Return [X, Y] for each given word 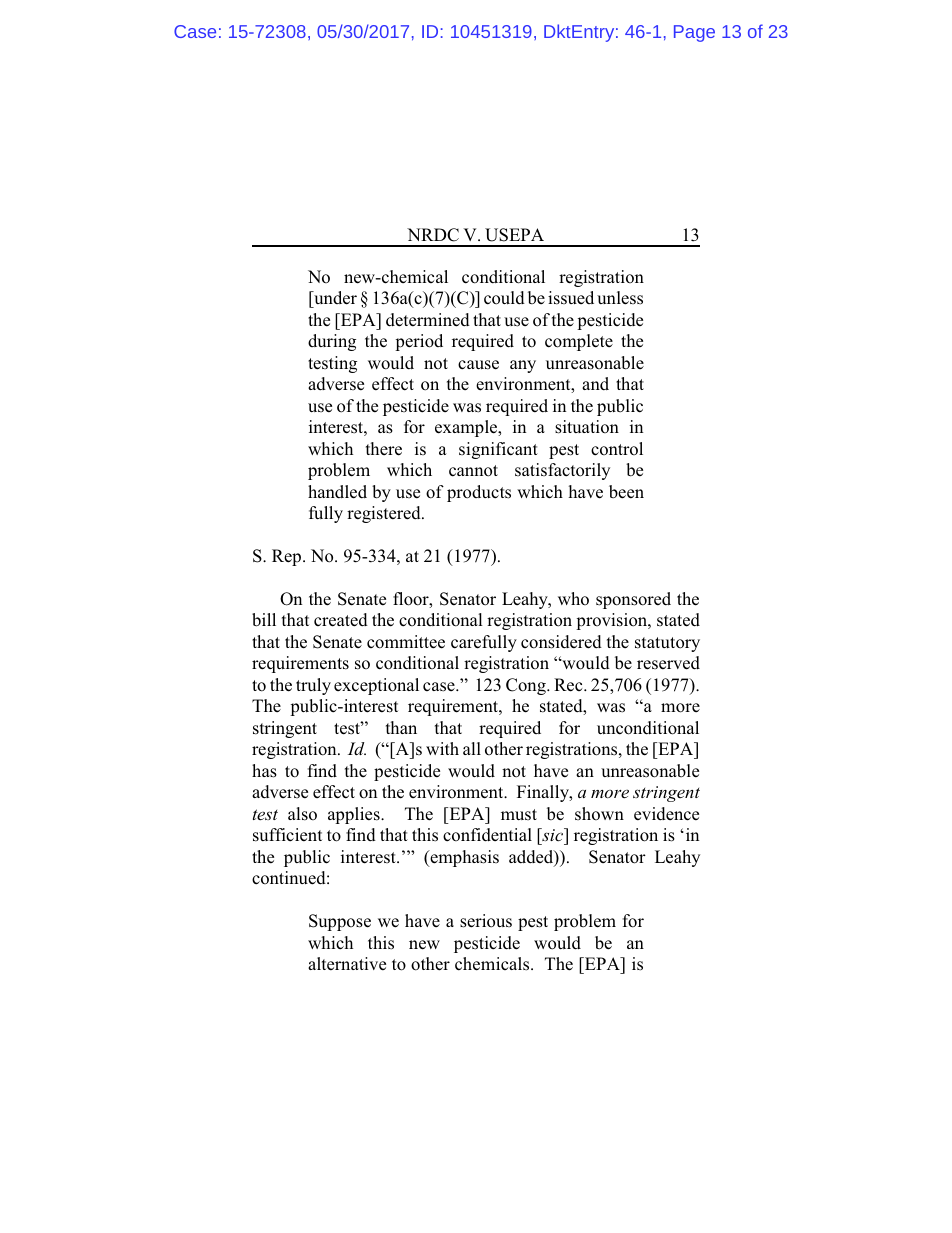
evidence [666, 814]
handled [337, 492]
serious [486, 921]
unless [620, 298]
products [479, 493]
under [334, 298]
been [626, 492]
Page [694, 33]
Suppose [340, 922]
